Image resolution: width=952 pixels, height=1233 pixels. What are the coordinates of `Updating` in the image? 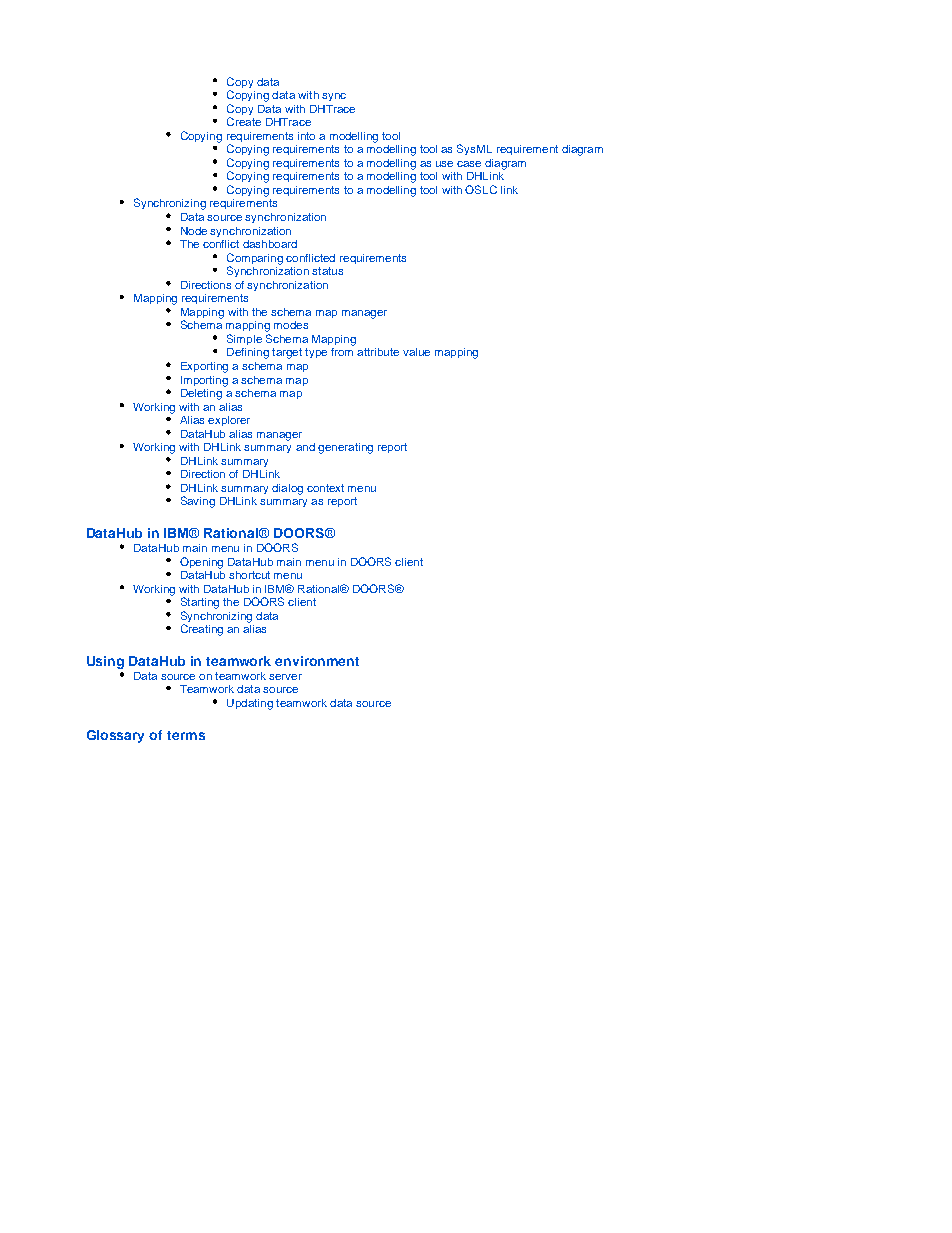 It's located at (250, 704).
